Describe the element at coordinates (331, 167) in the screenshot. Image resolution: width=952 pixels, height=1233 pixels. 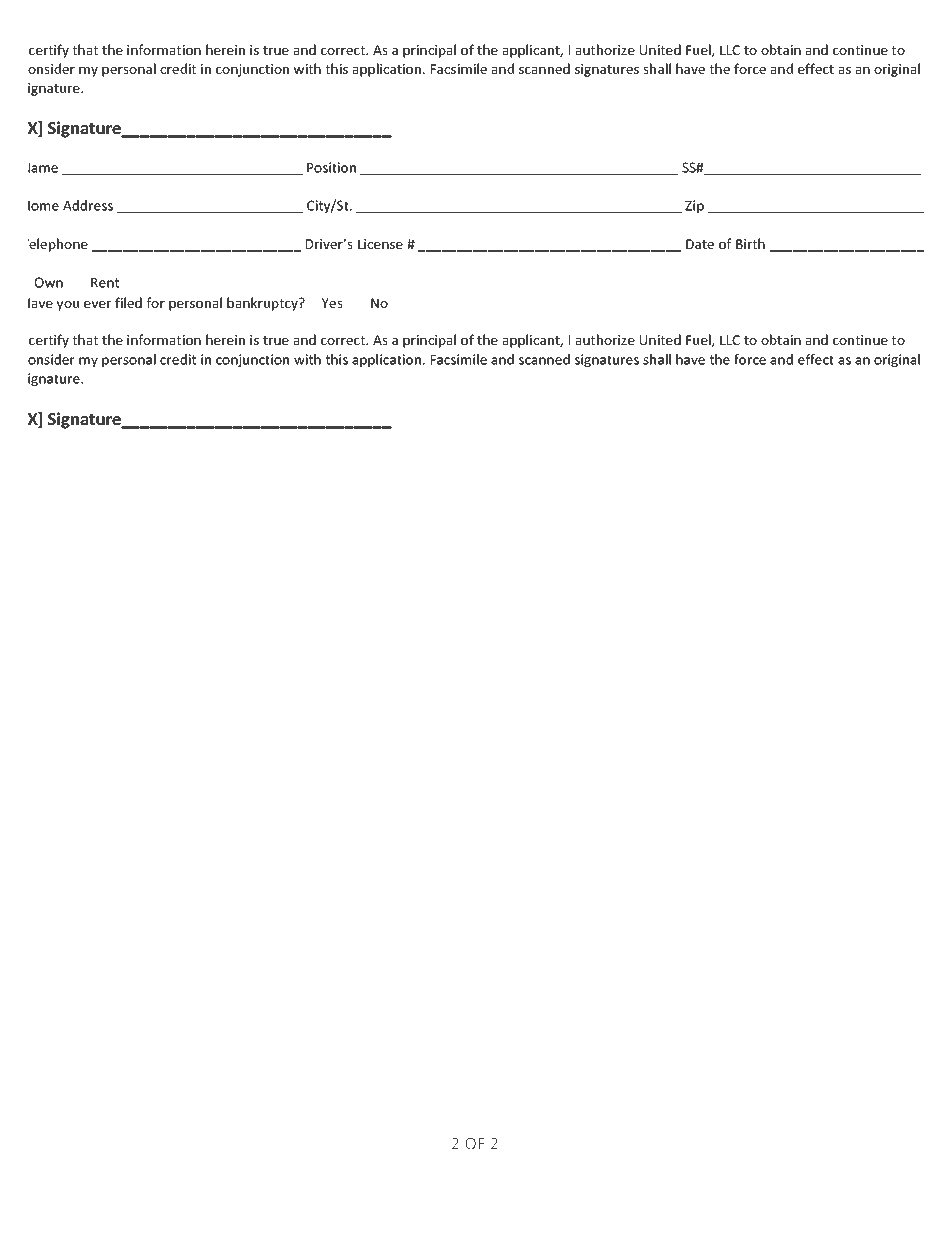
I see `Position` at that location.
